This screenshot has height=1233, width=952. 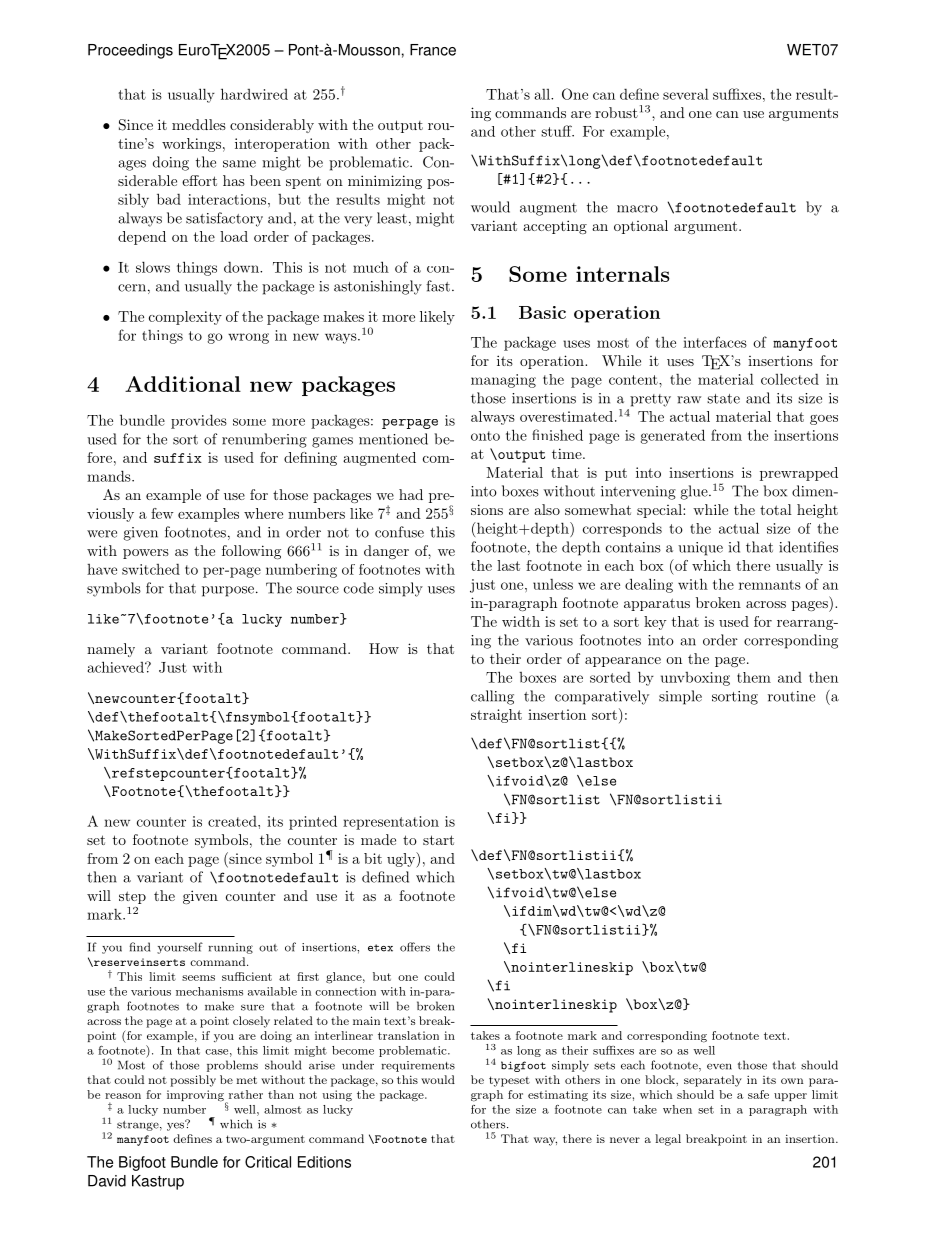 What do you see at coordinates (185, 318) in the screenshot?
I see `complexity` at bounding box center [185, 318].
